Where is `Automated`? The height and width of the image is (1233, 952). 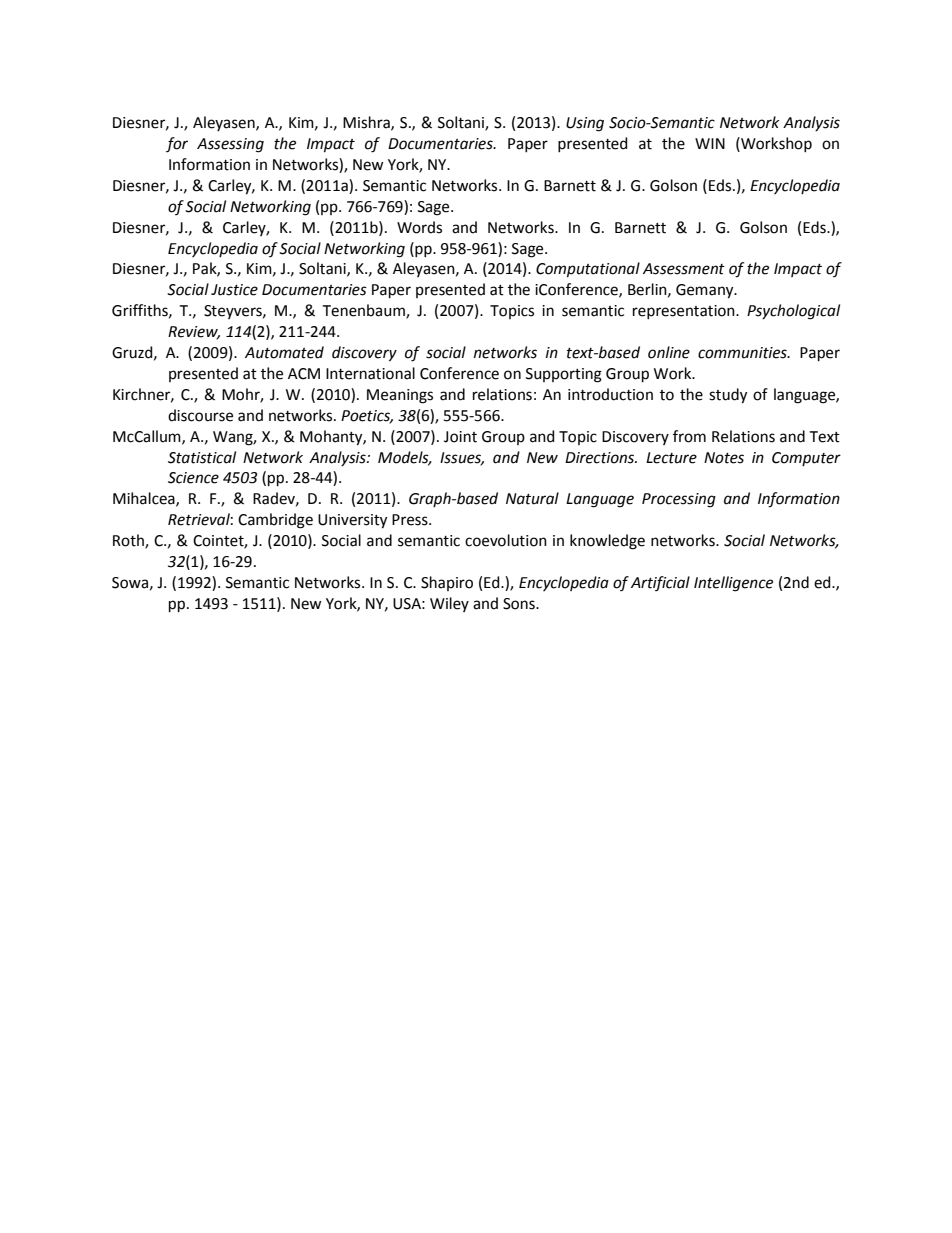
Automated is located at coordinates (284, 352).
